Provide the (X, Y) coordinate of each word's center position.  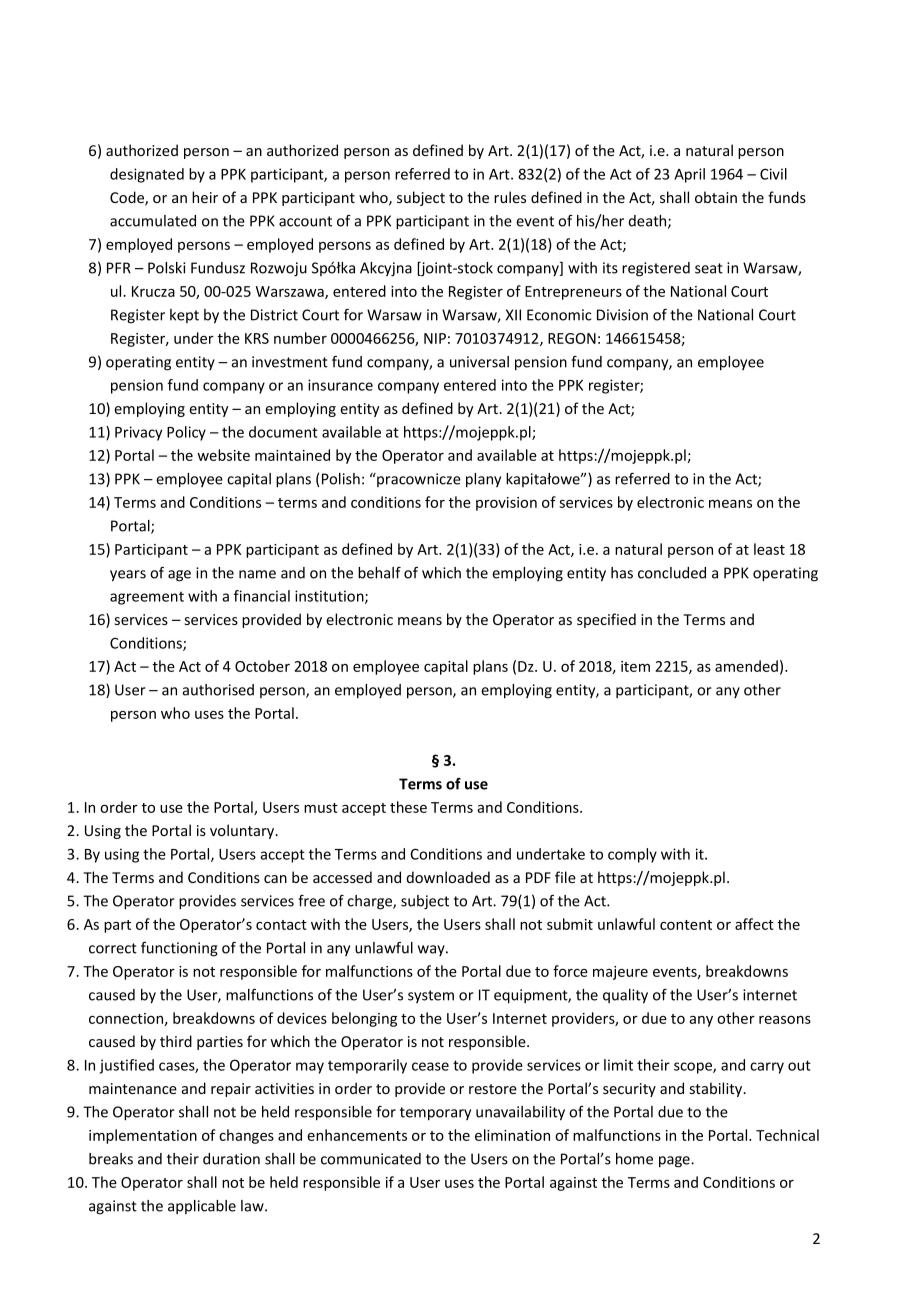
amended (746, 666)
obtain (716, 197)
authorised (218, 690)
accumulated (153, 221)
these (408, 807)
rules (510, 197)
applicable (202, 1207)
